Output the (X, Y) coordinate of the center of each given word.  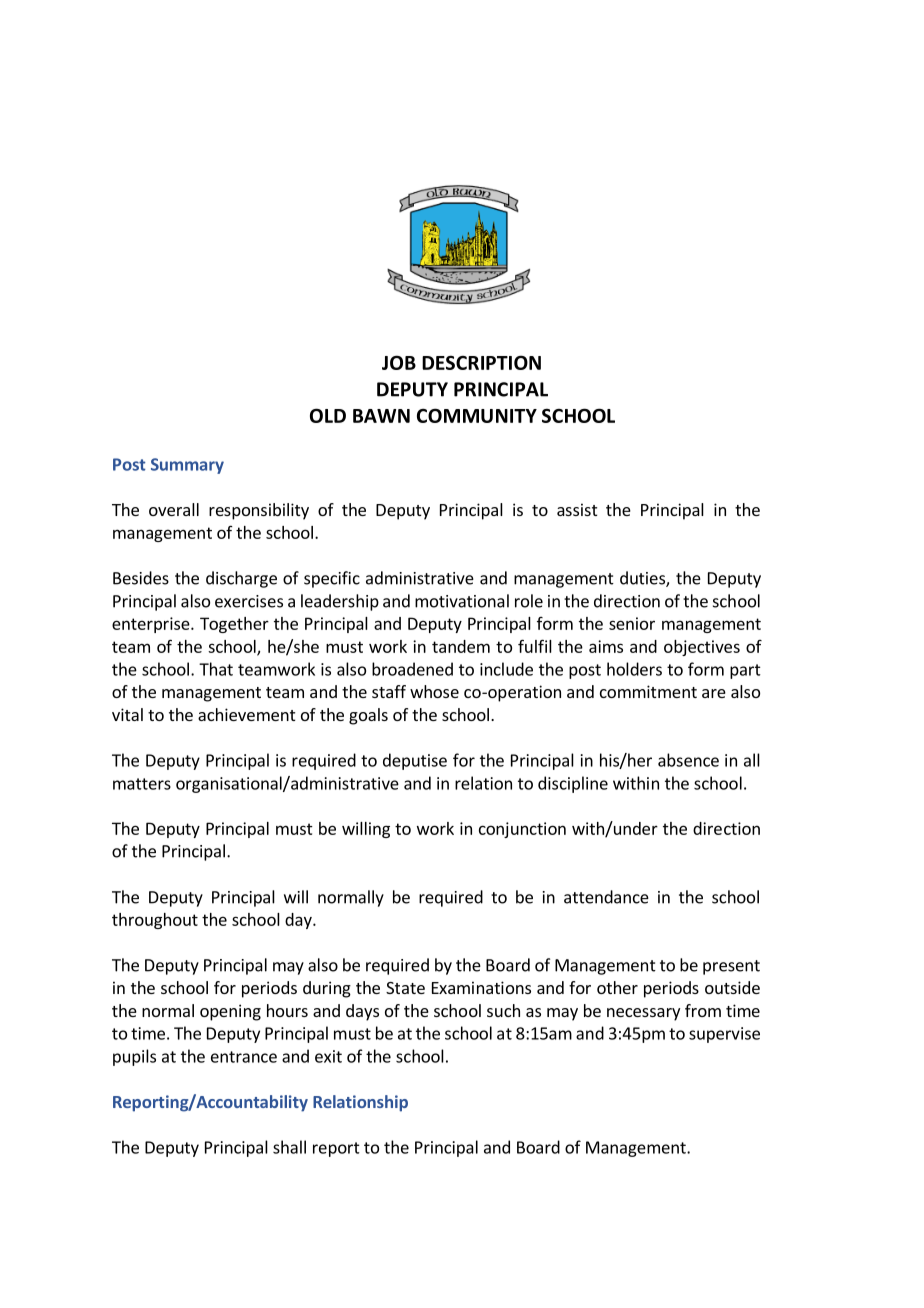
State (405, 988)
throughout (155, 921)
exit (328, 1056)
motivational (462, 601)
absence (688, 760)
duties (643, 579)
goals (368, 716)
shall (289, 1147)
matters (142, 784)
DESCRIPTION (481, 362)
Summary (187, 466)
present (731, 967)
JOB (399, 362)
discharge (241, 579)
